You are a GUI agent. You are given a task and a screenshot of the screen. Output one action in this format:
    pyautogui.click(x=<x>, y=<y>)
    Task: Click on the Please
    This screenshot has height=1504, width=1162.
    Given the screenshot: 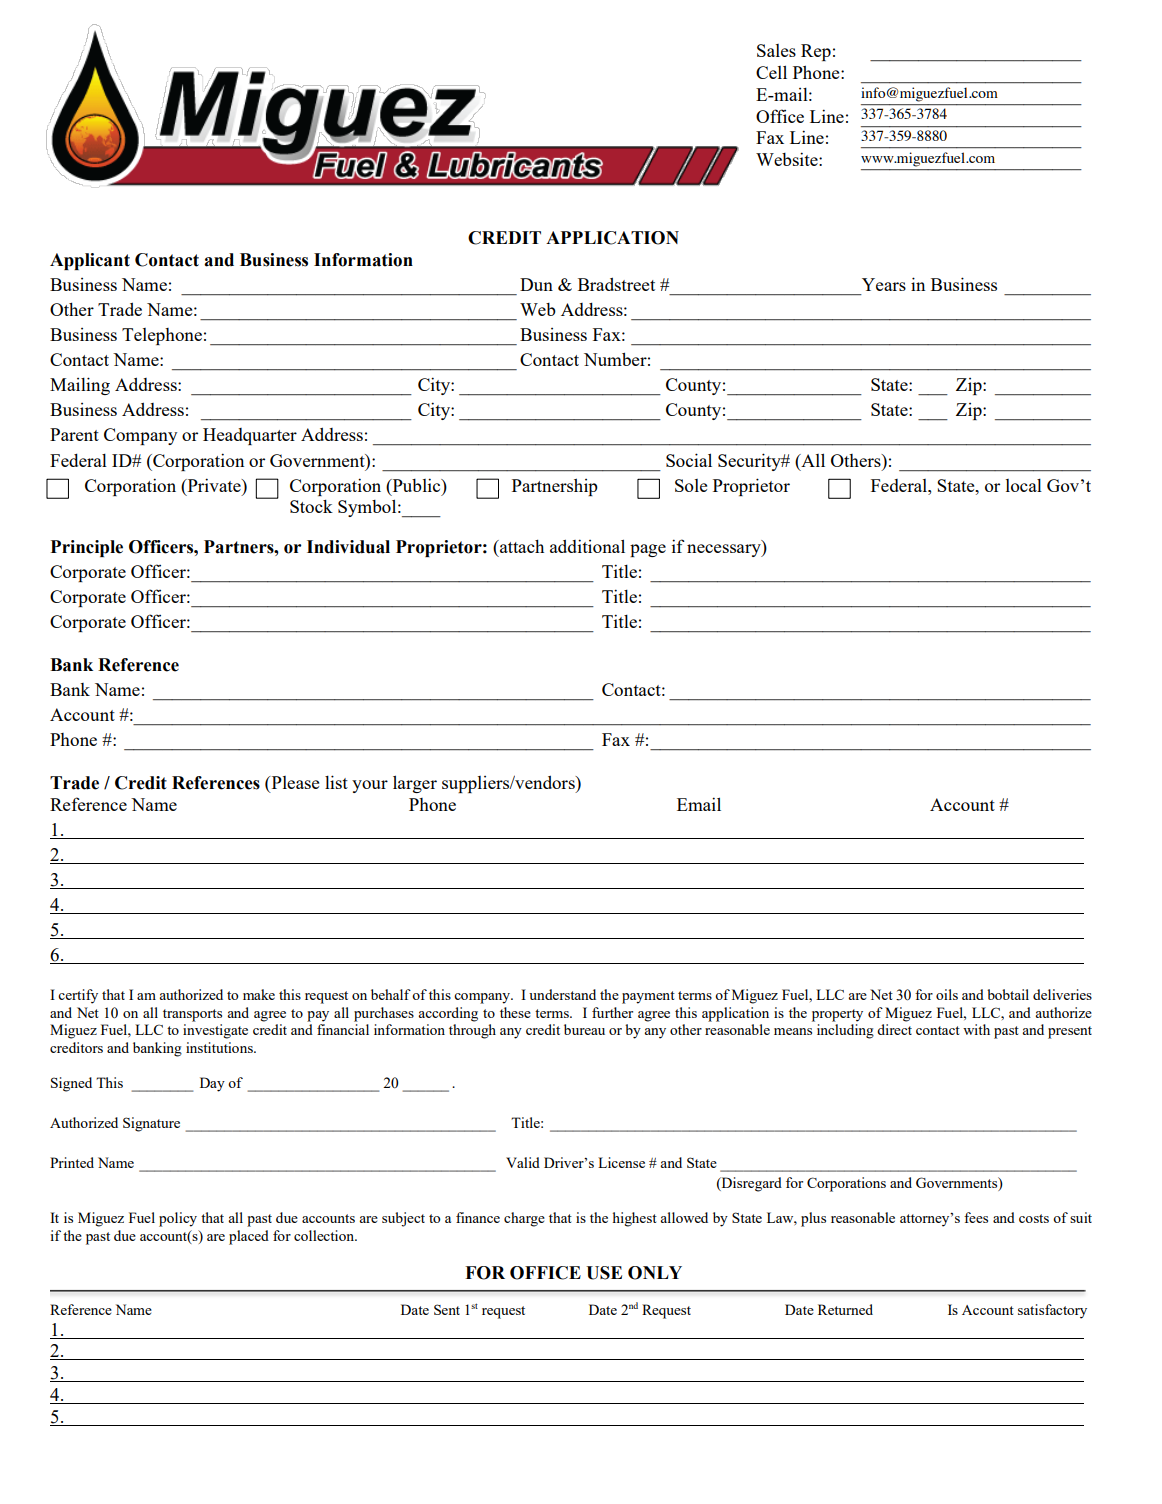 What is the action you would take?
    pyautogui.click(x=294, y=782)
